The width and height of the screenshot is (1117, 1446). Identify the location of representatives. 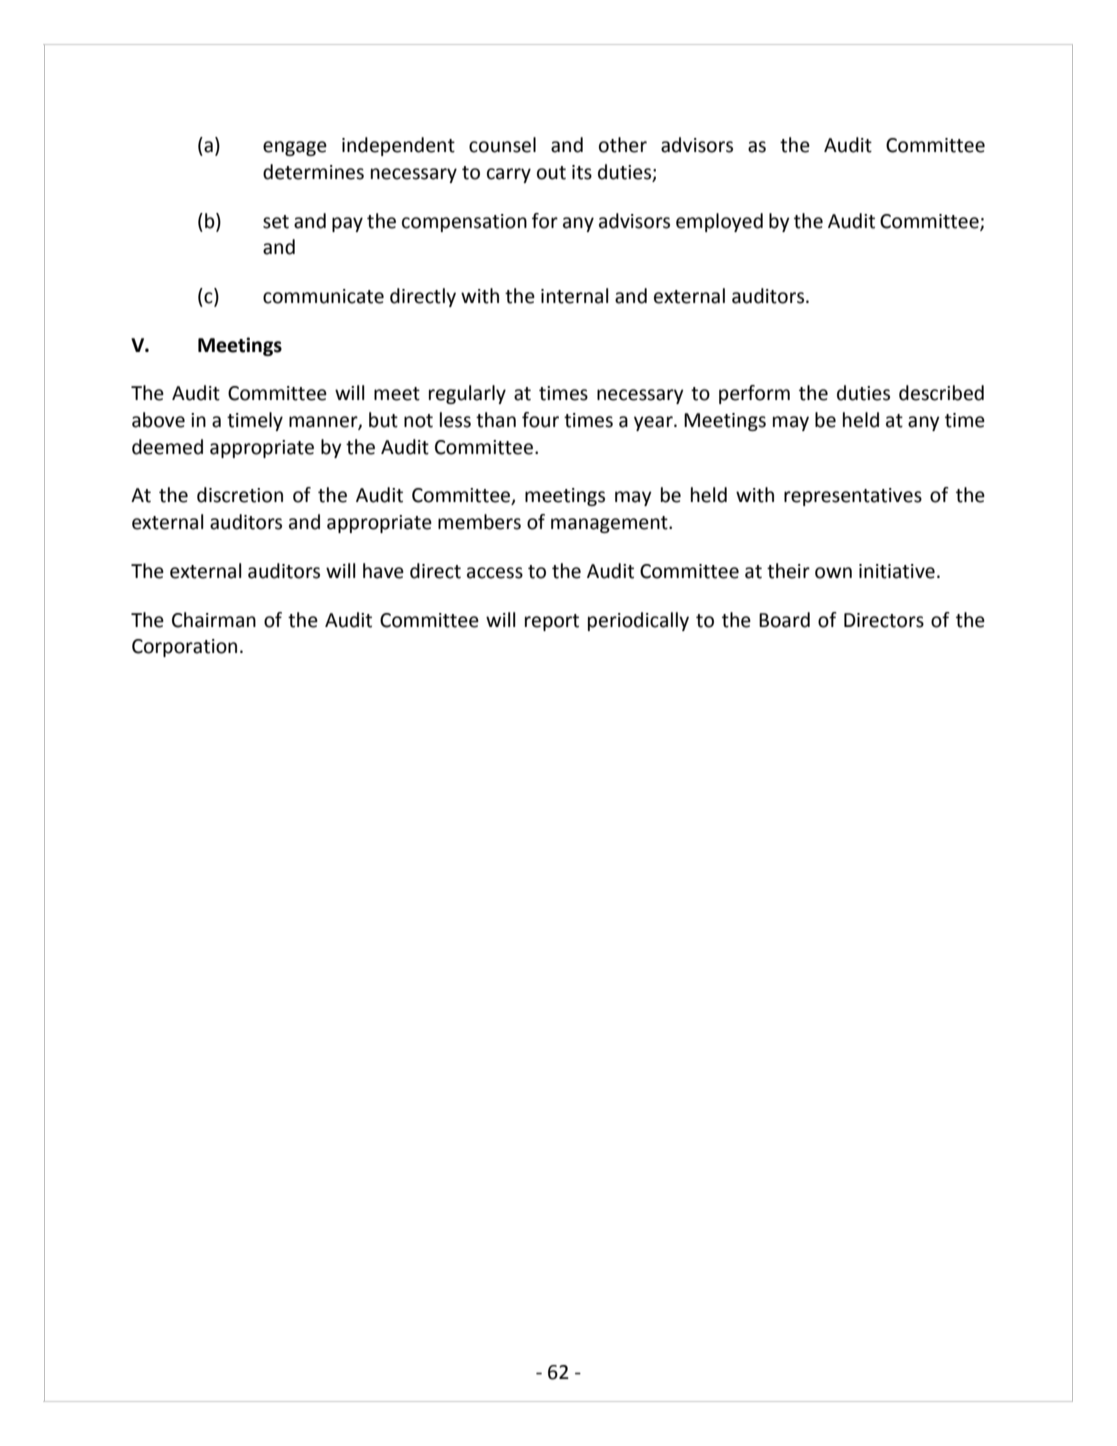
(853, 497).
